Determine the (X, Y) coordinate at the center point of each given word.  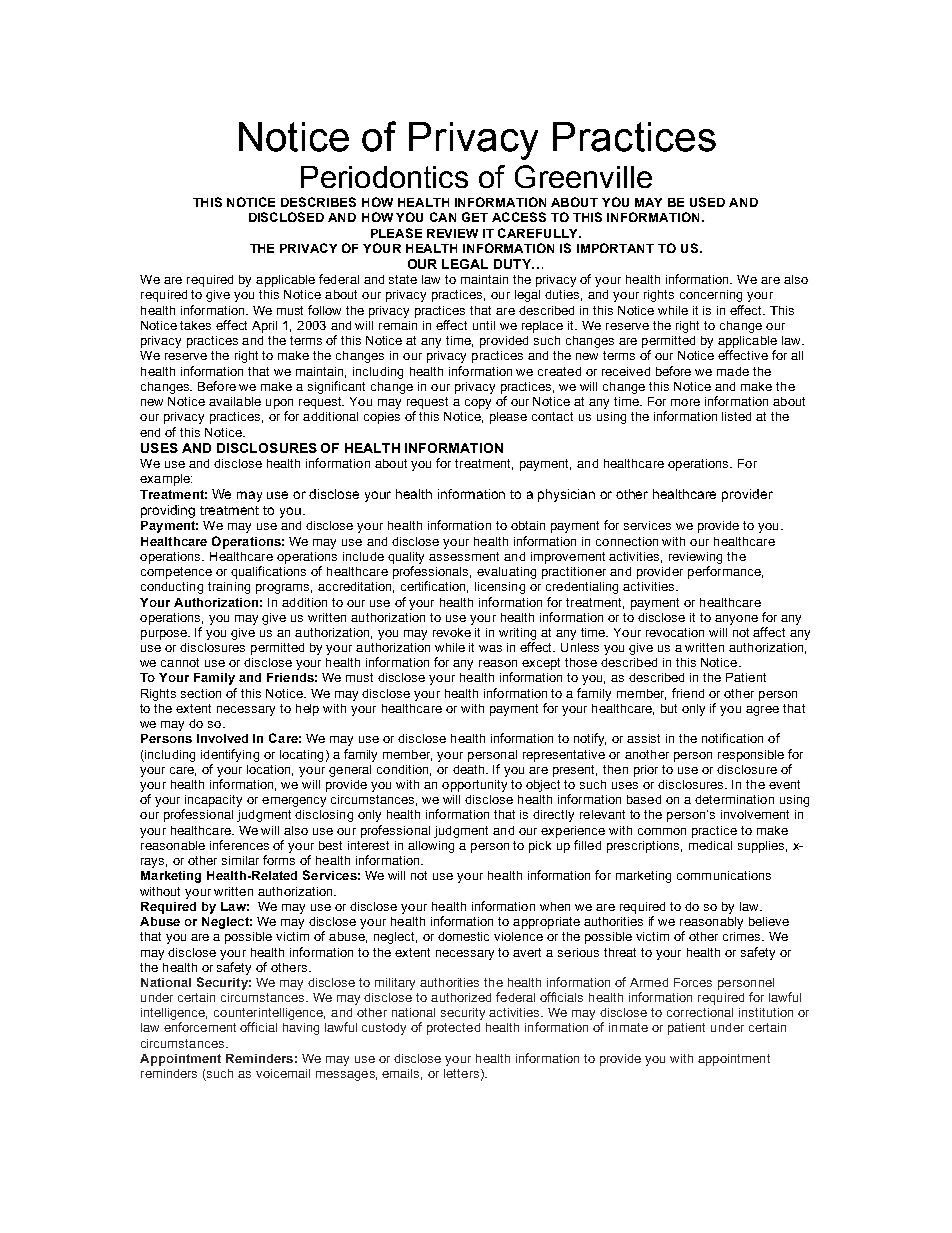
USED (707, 202)
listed (736, 416)
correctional (700, 1012)
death (470, 769)
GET (475, 217)
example (166, 480)
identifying (230, 755)
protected (453, 1029)
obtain (528, 525)
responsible (751, 756)
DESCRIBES (318, 202)
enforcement (200, 1027)
